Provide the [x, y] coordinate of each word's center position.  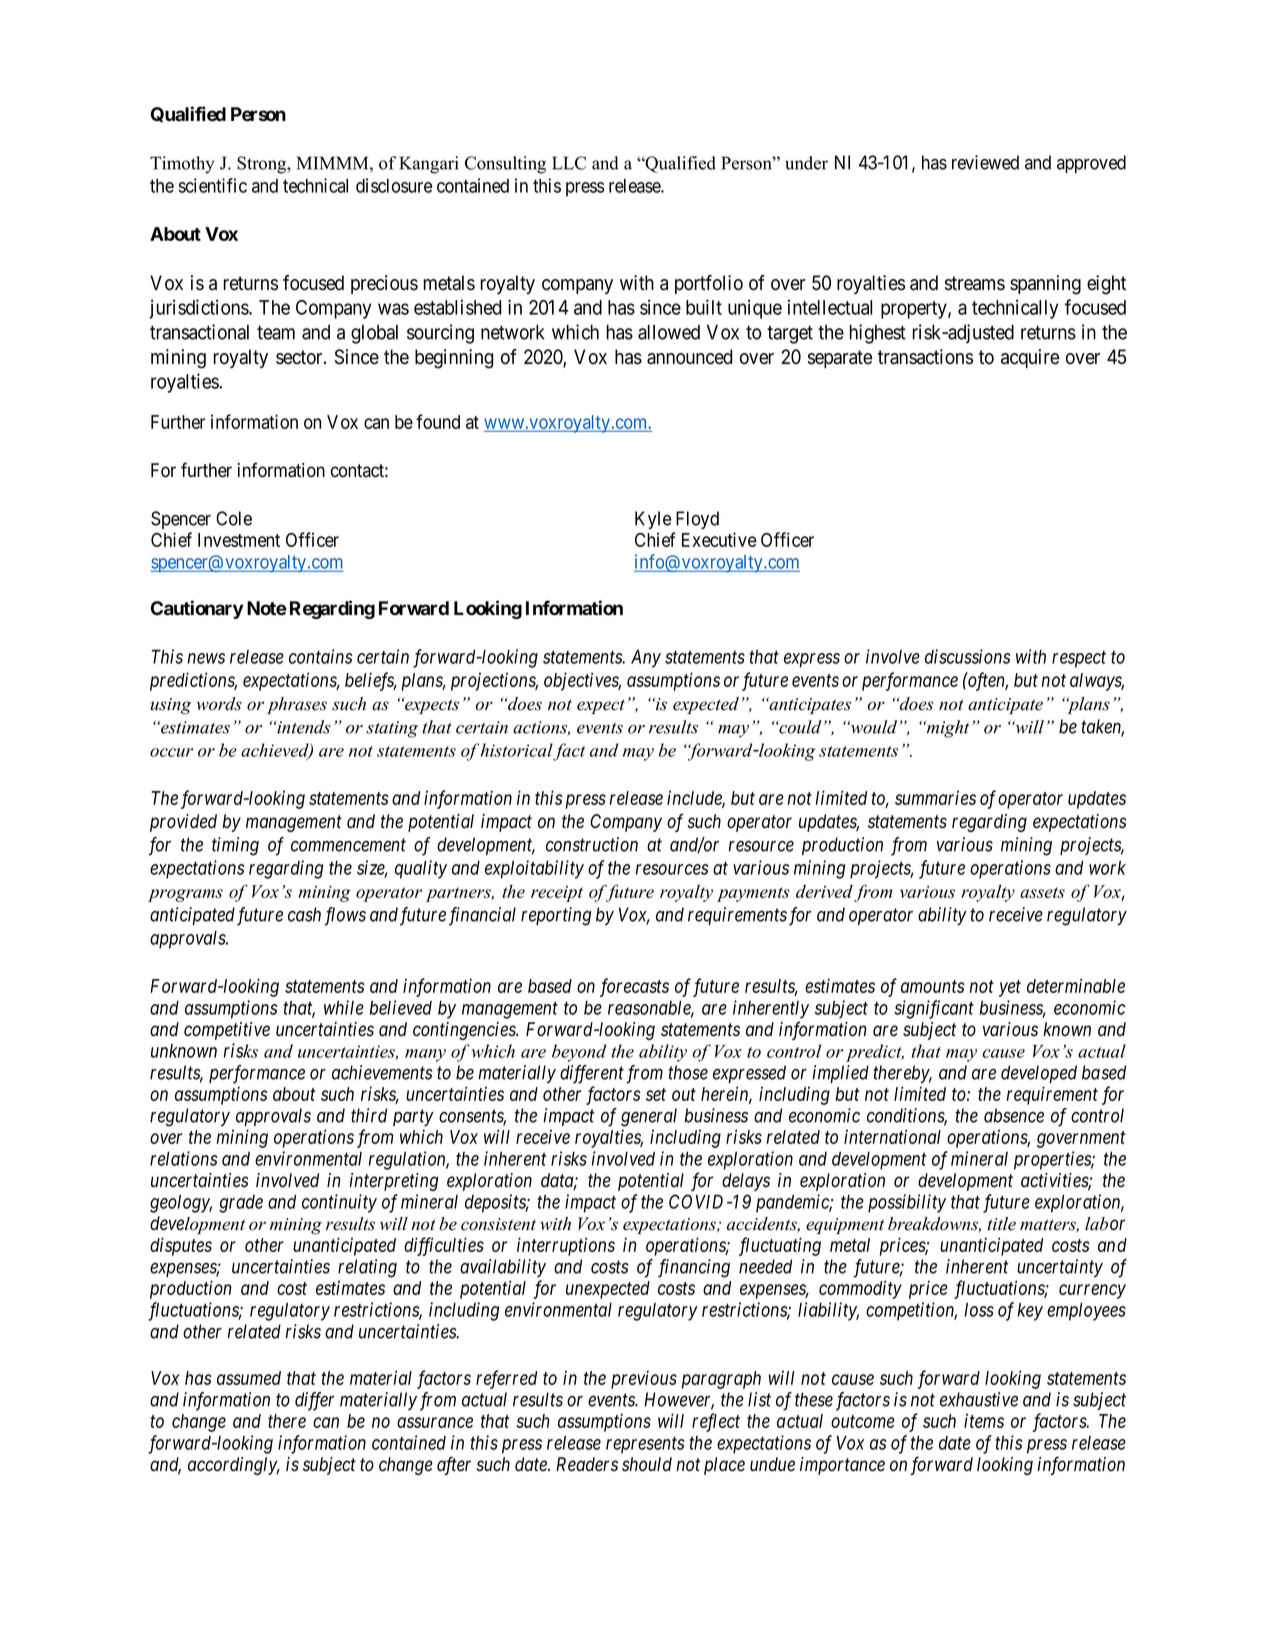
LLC [569, 163]
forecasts [634, 987]
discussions [968, 656]
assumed [249, 1378]
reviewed [985, 162]
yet [1010, 988]
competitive [227, 1031]
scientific [212, 185]
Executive [719, 539]
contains [321, 656]
